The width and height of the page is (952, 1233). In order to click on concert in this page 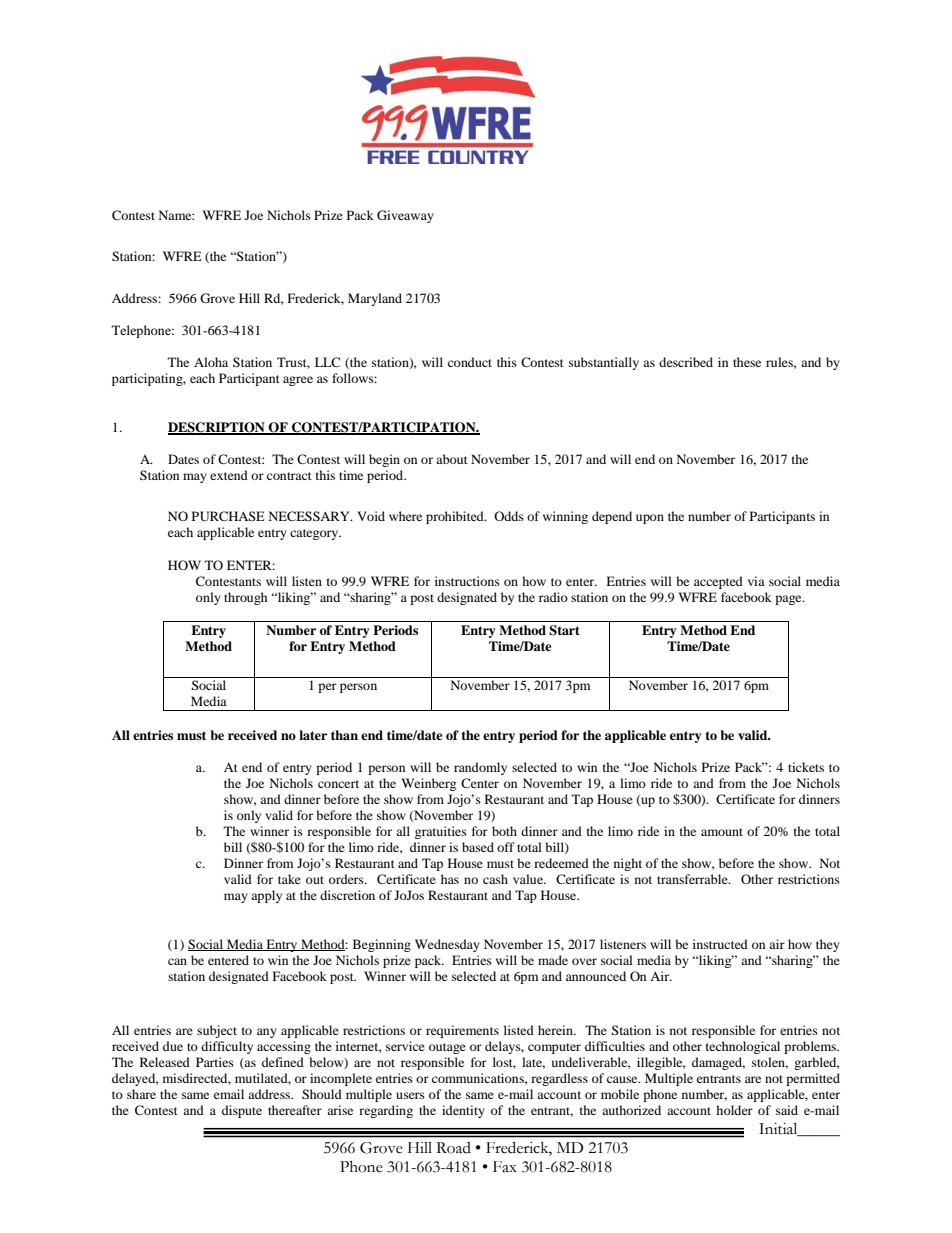, I will do `click(338, 784)`.
